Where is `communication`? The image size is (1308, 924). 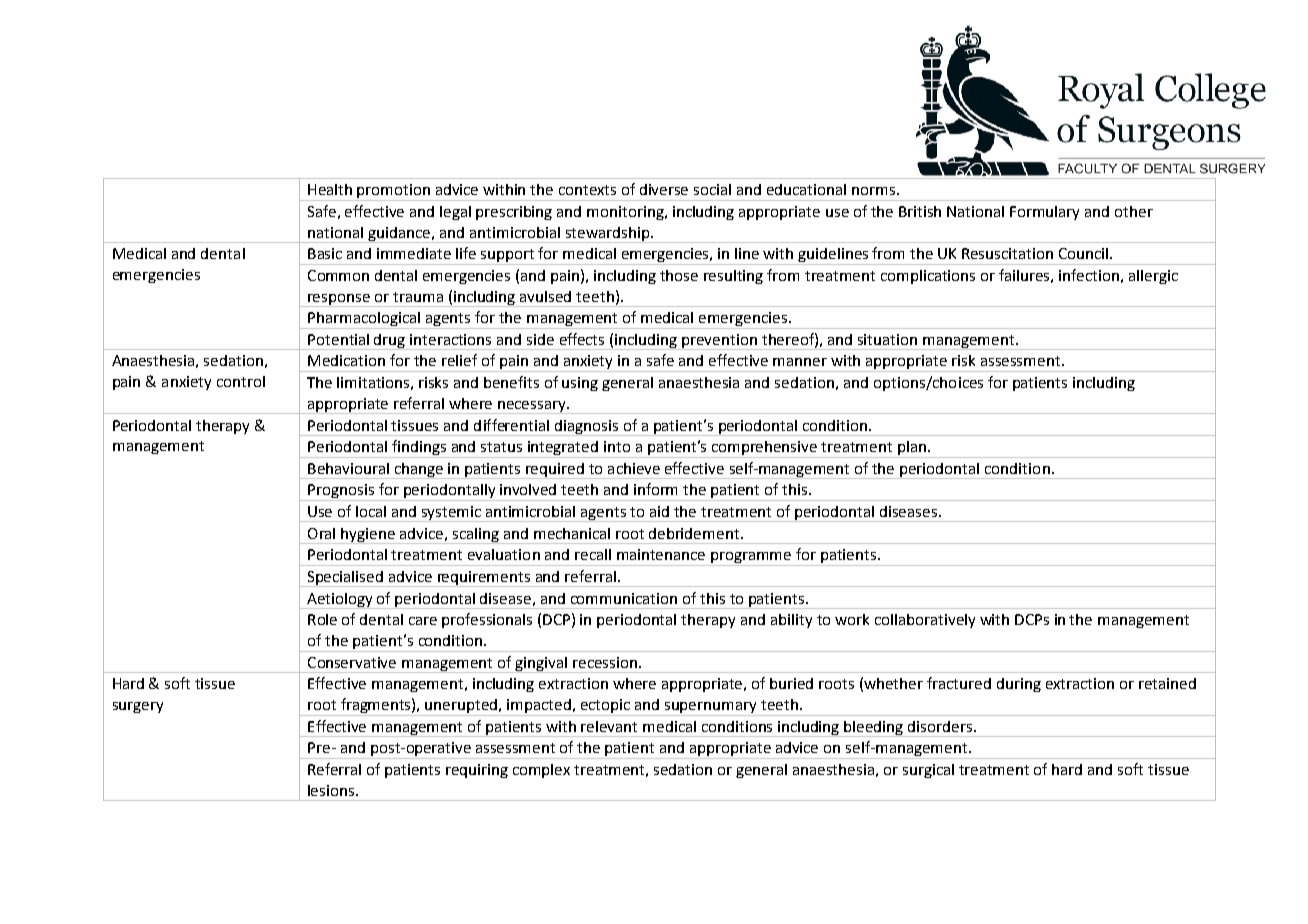
communication is located at coordinates (624, 598).
